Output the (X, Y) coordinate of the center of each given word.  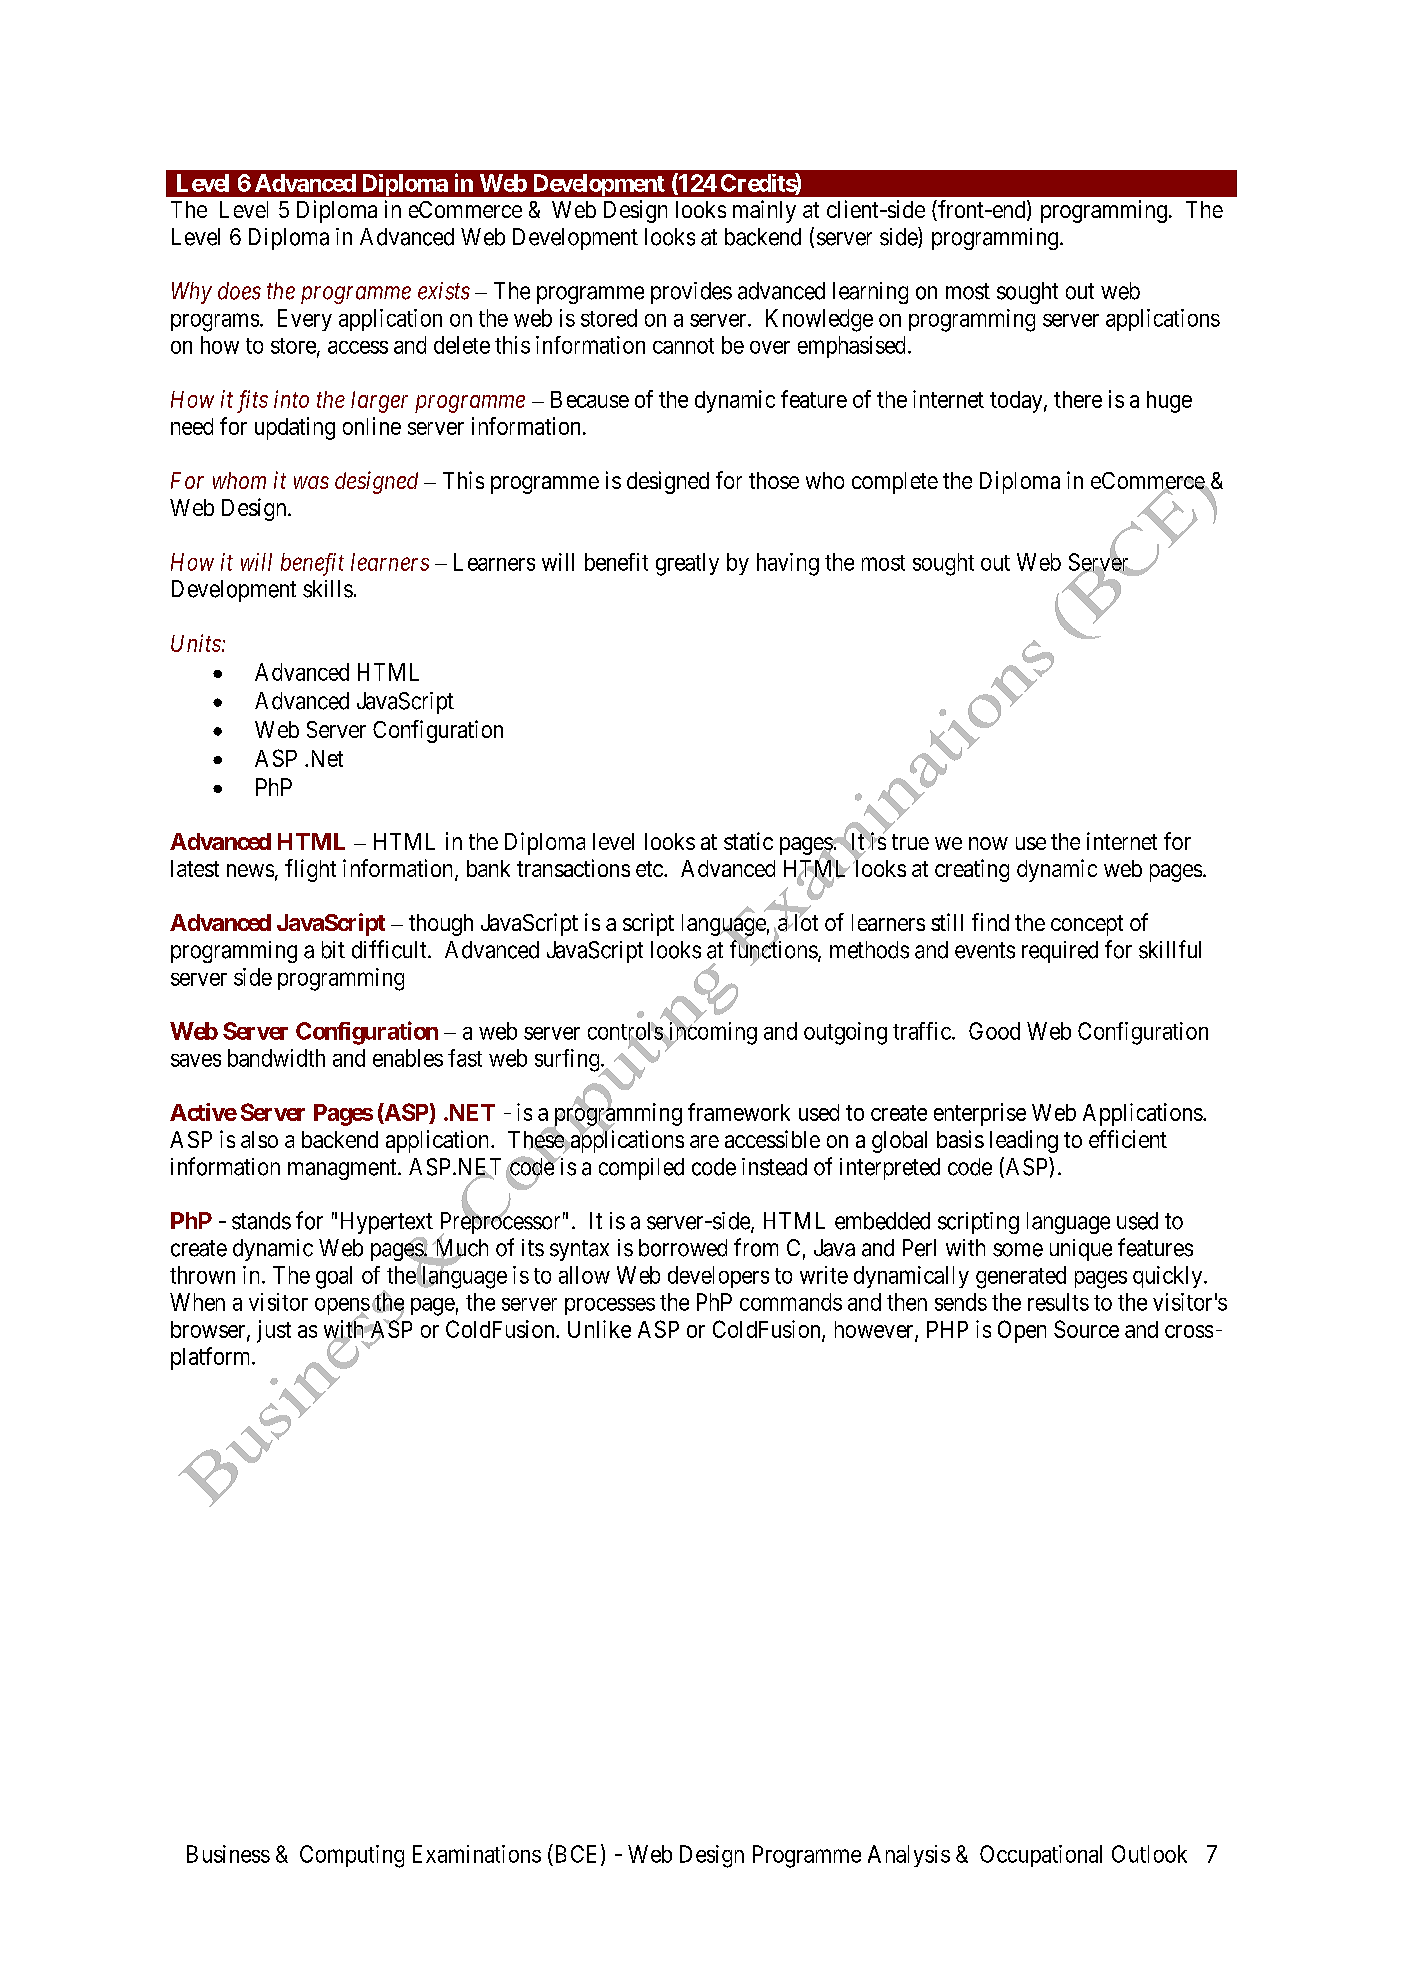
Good (994, 1031)
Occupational (1041, 1856)
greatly (687, 564)
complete (895, 483)
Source (1086, 1329)
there (1078, 399)
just (274, 1331)
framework (739, 1112)
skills (328, 589)
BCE (577, 1854)
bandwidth (276, 1058)
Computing (352, 1856)
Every (305, 320)
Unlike (599, 1329)
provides (691, 293)
